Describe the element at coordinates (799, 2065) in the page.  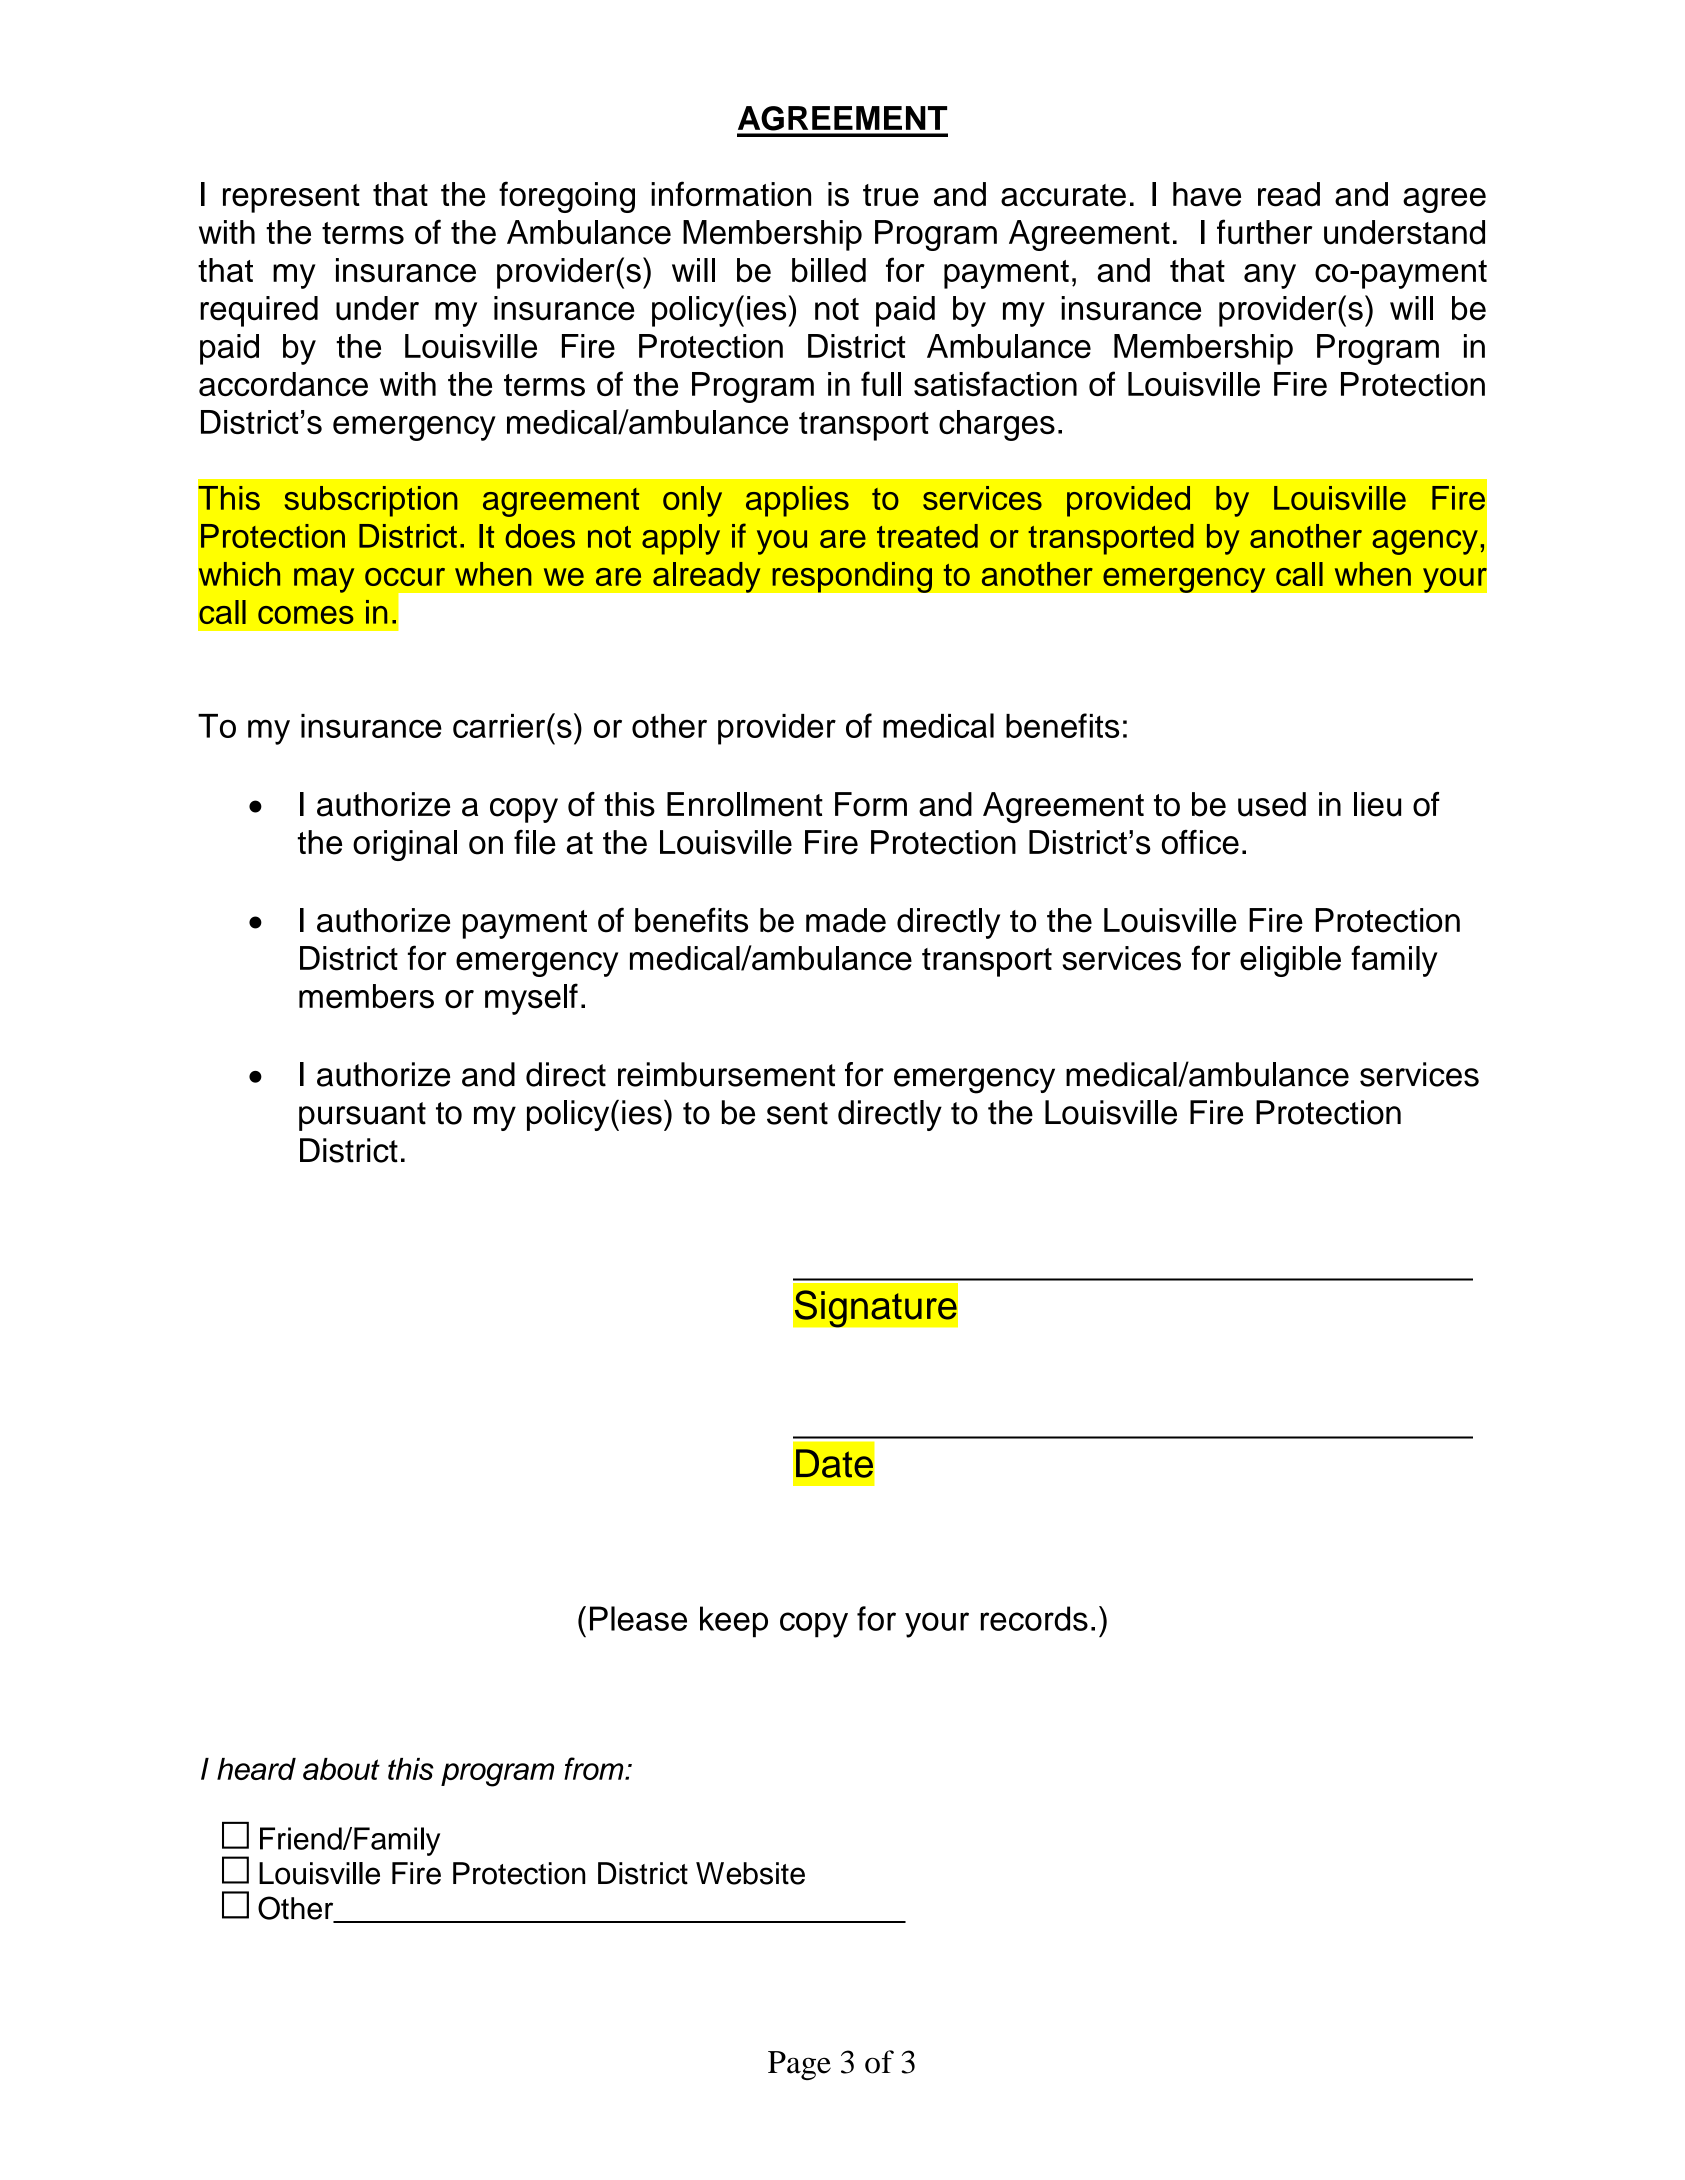
I see `Page` at that location.
